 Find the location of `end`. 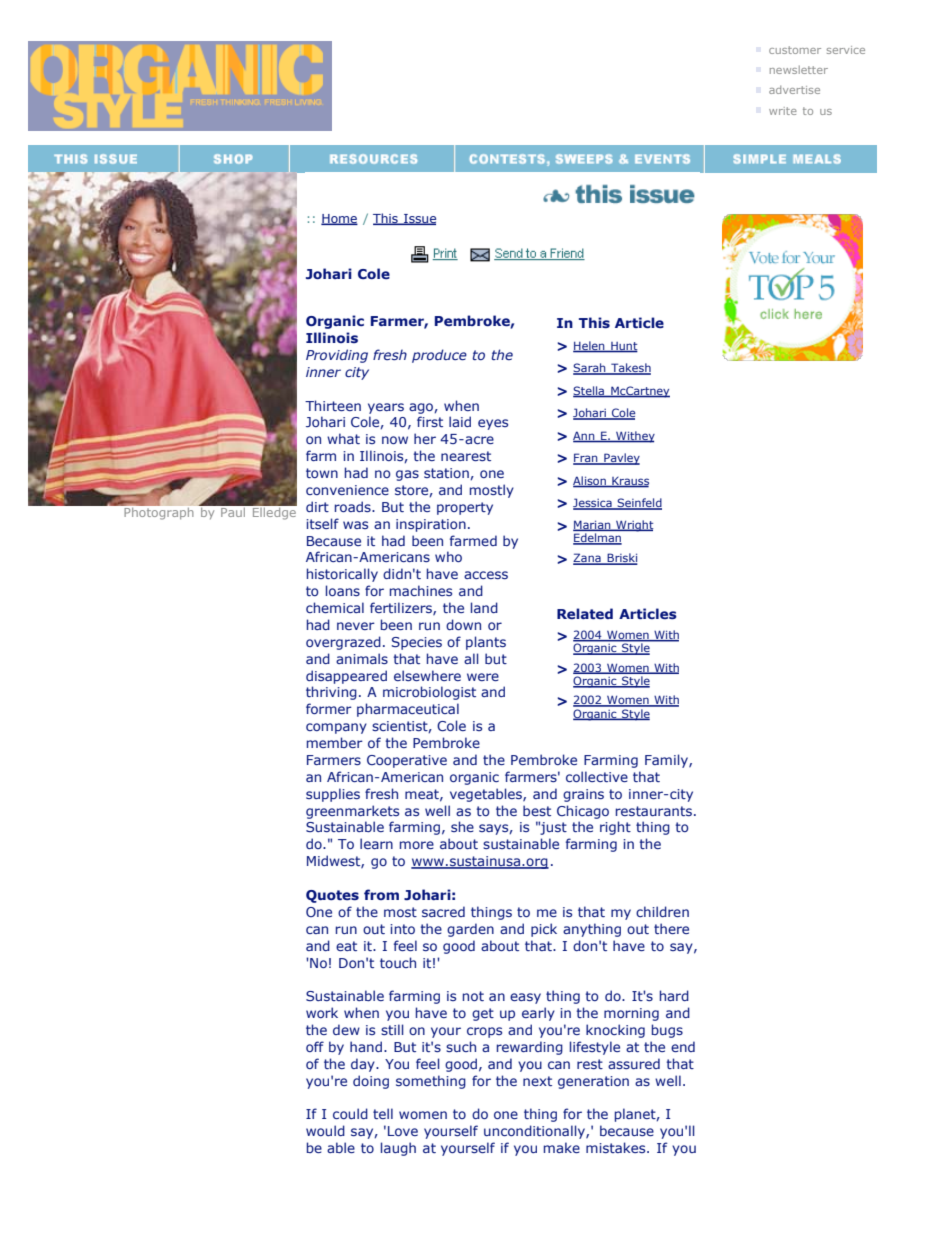

end is located at coordinates (683, 1046).
